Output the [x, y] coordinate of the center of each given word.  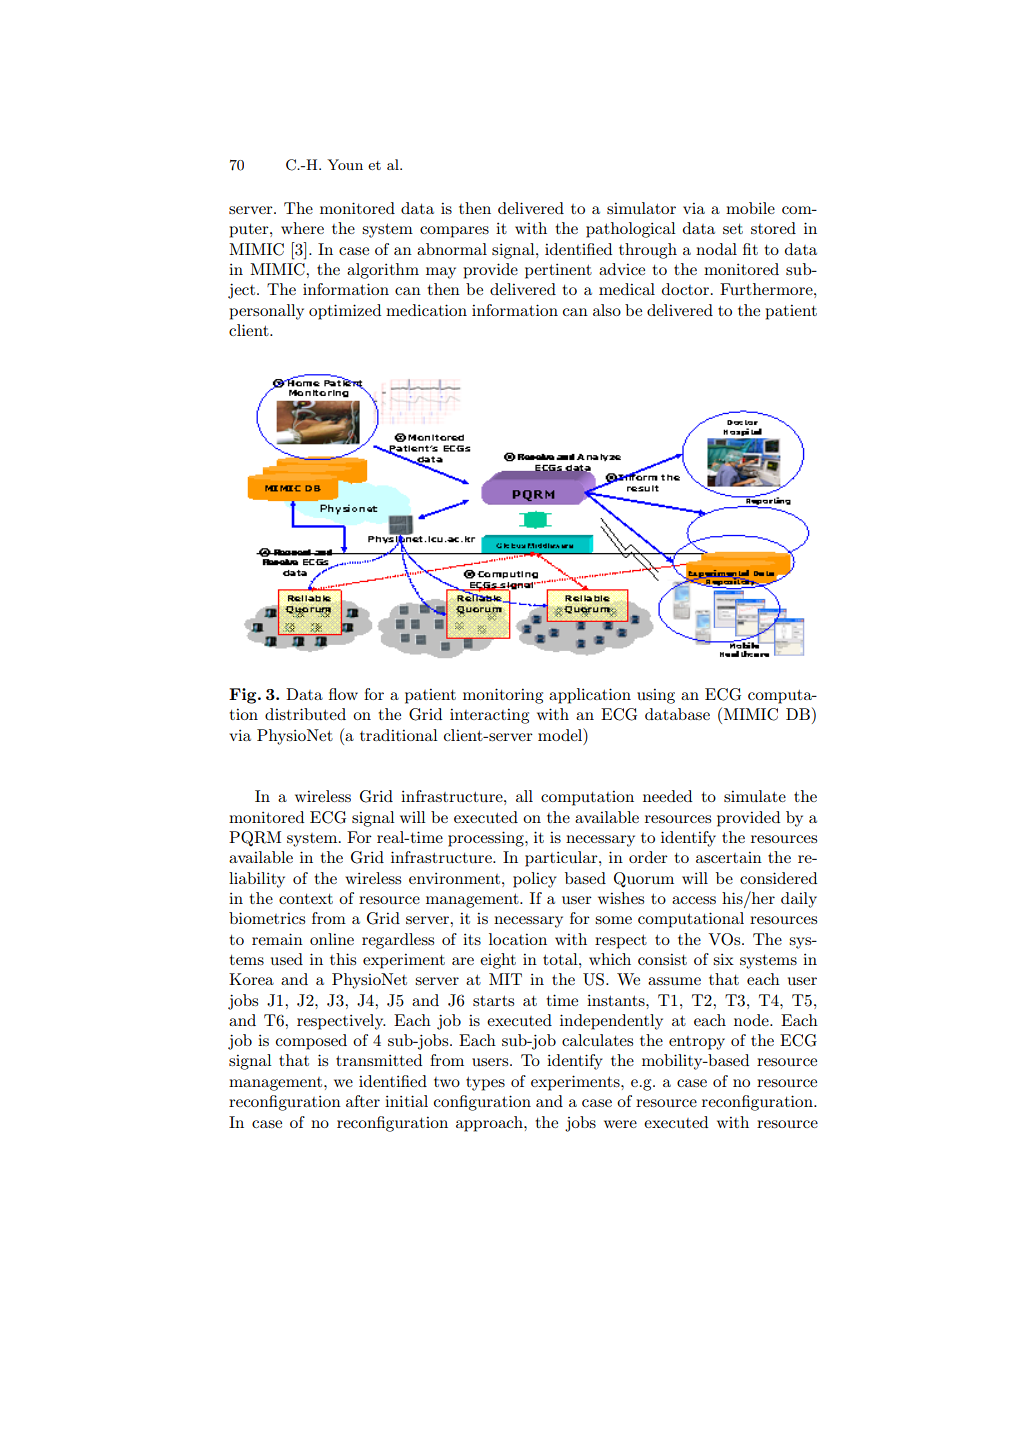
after [363, 1101]
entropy [697, 1043]
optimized [345, 312]
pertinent [558, 271]
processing [487, 839]
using [656, 696]
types [485, 1084]
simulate [755, 796]
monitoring [503, 696]
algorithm [383, 271]
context [306, 899]
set [733, 229]
